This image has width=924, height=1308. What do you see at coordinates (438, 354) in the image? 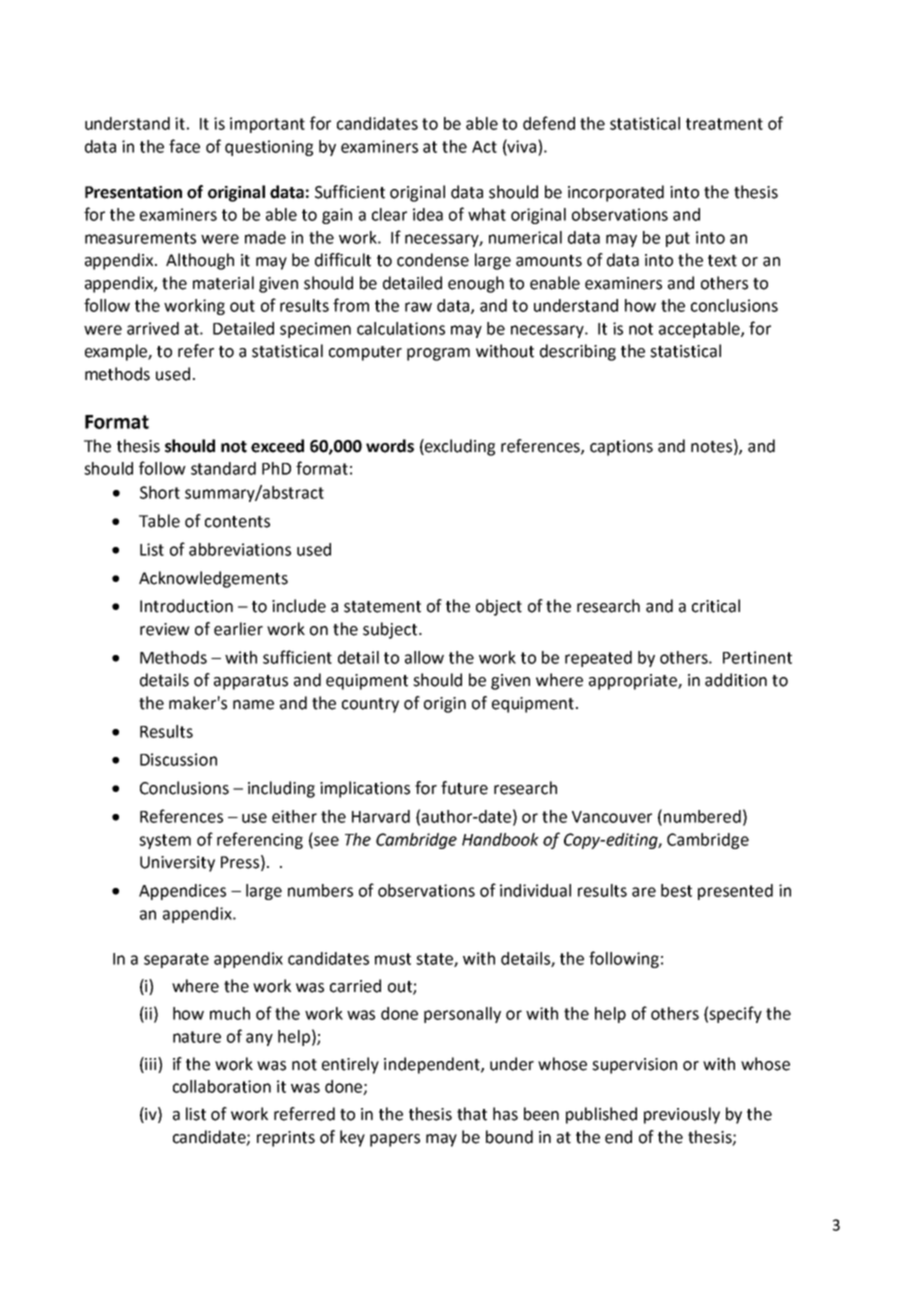
I see `program` at bounding box center [438, 354].
